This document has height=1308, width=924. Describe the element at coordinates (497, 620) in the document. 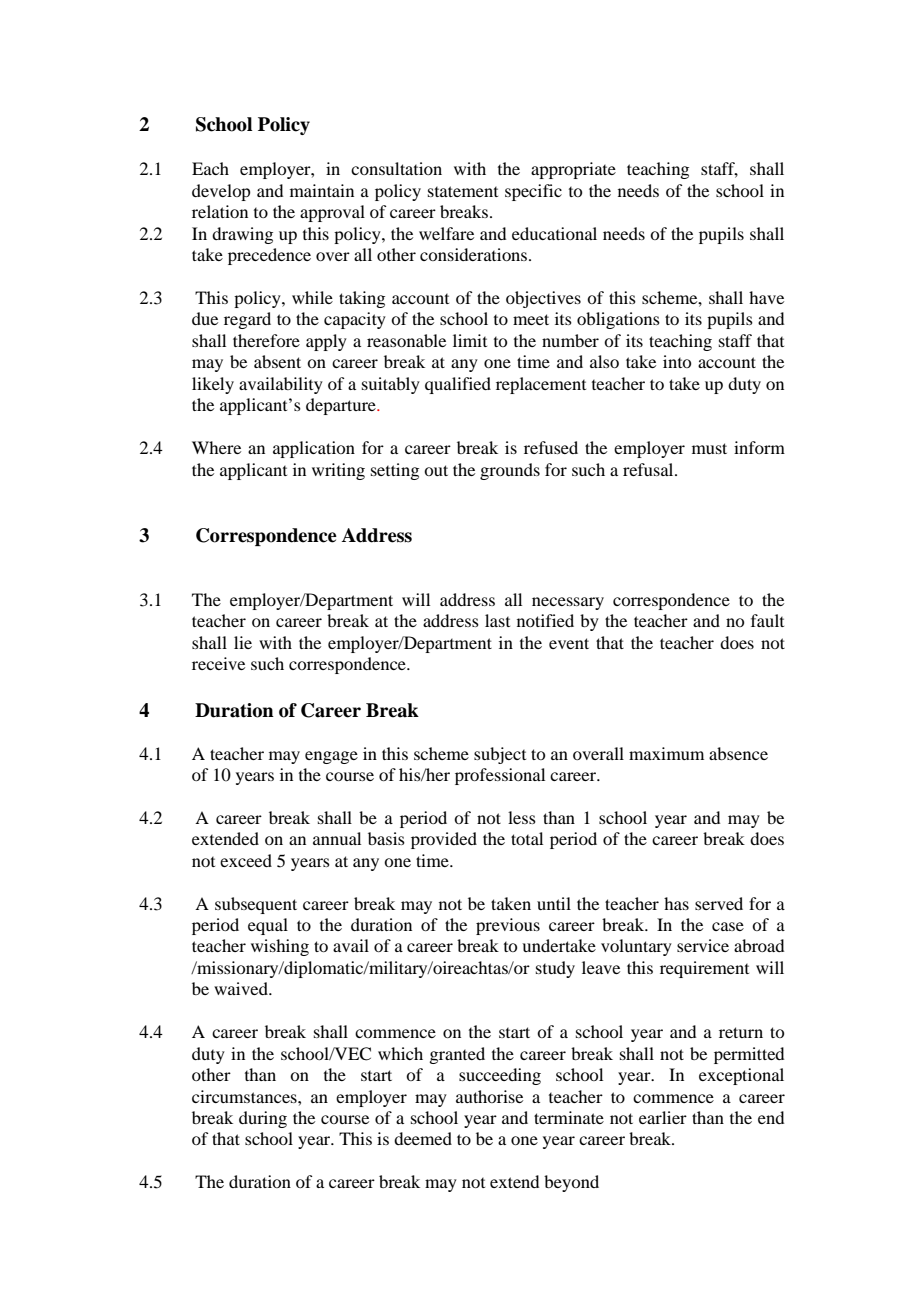

I see `last` at that location.
